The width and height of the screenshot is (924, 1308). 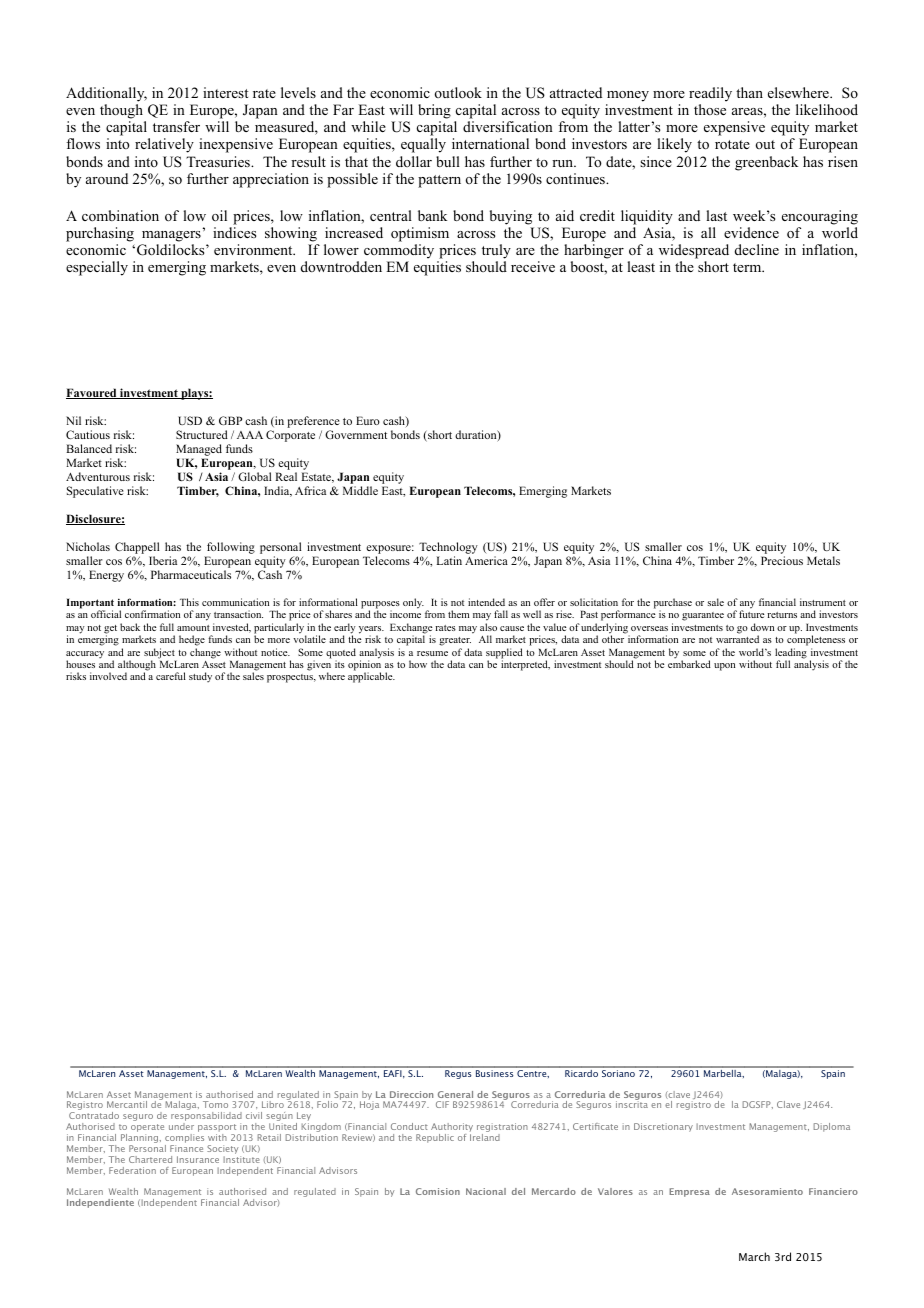 What do you see at coordinates (754, 1256) in the screenshot?
I see `March` at bounding box center [754, 1256].
